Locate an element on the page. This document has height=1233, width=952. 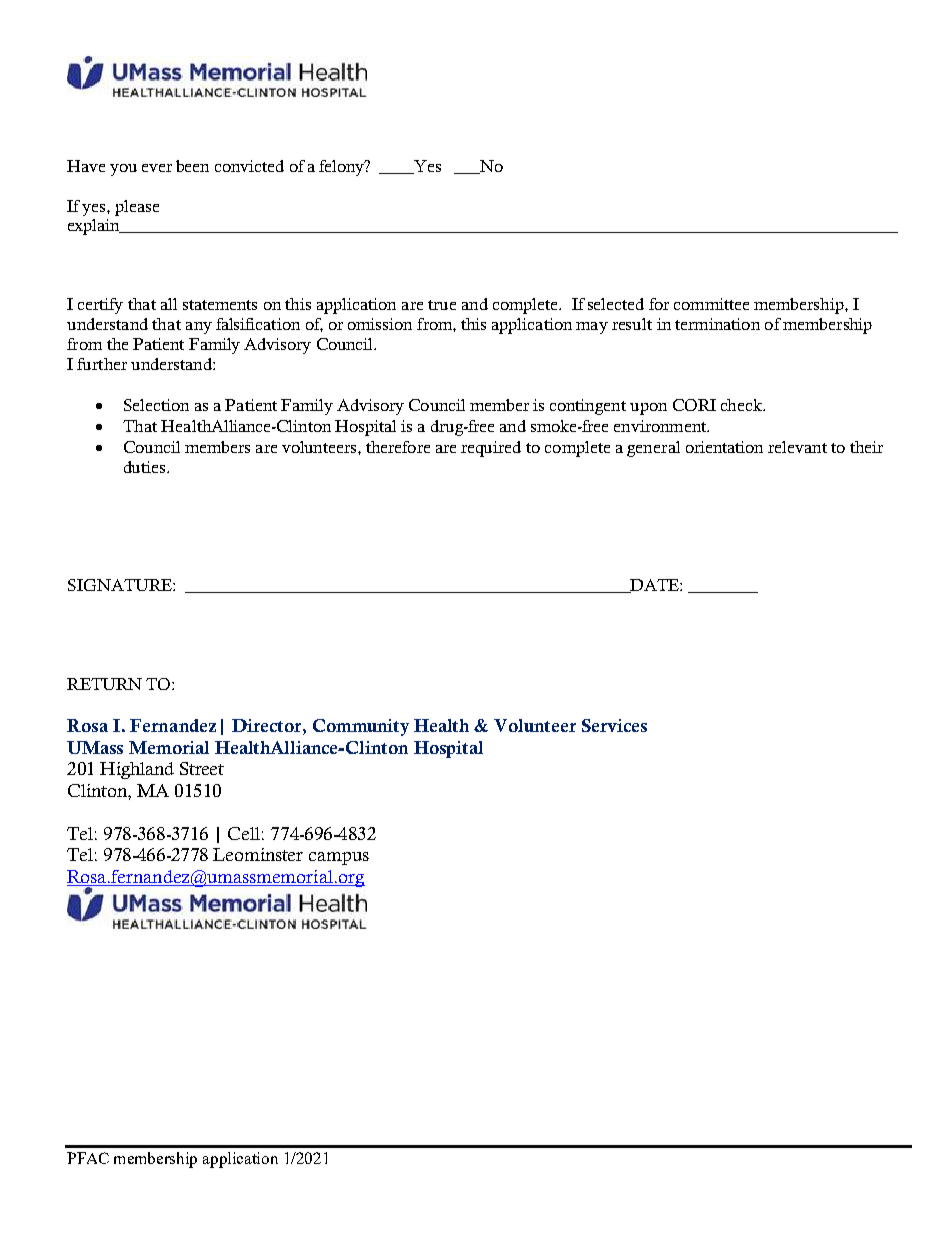
convicted is located at coordinates (249, 166).
